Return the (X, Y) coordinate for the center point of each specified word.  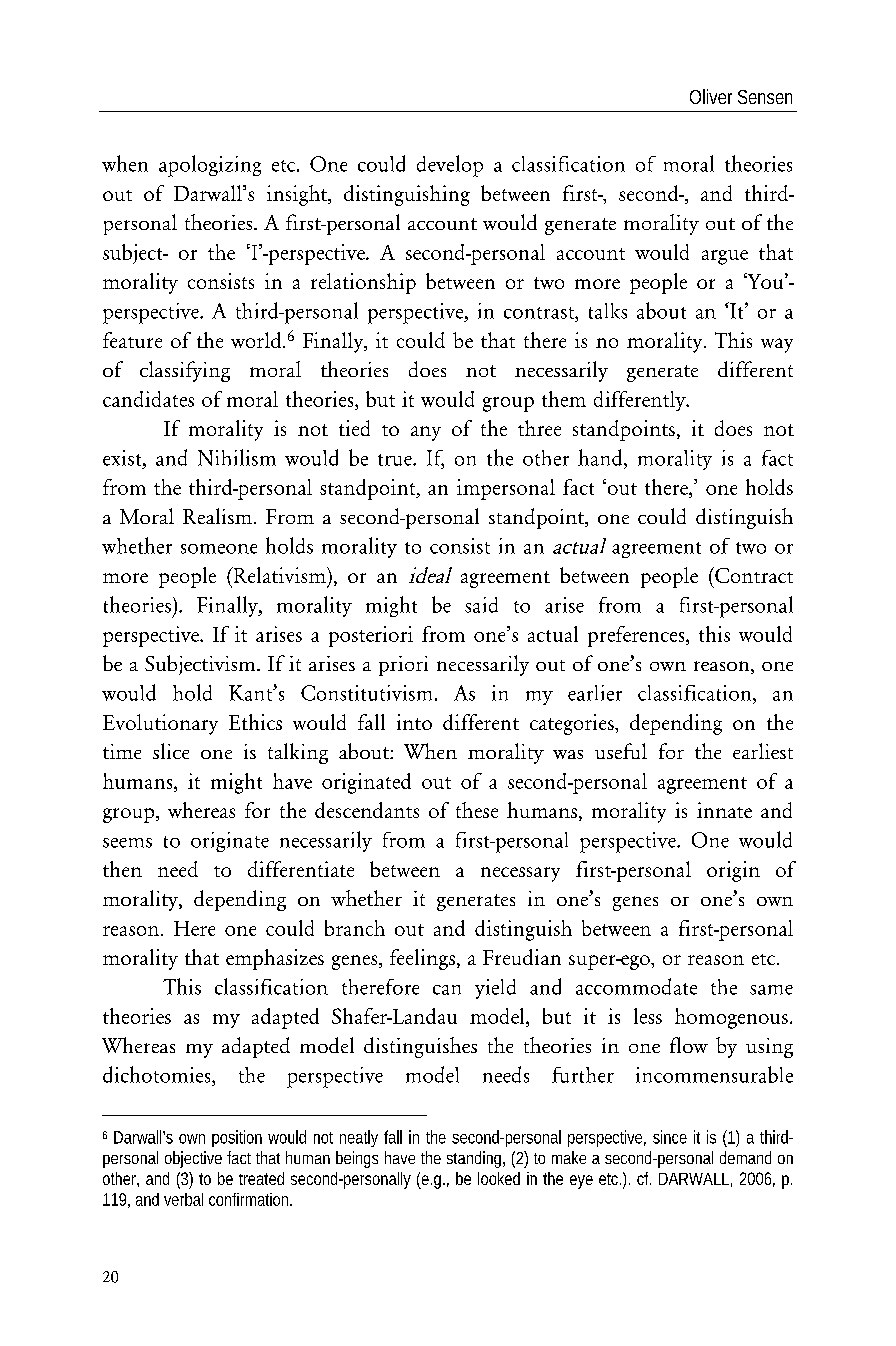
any (426, 433)
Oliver (711, 96)
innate (724, 810)
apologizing (210, 166)
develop (450, 166)
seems (127, 843)
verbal (183, 1199)
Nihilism (237, 457)
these (477, 810)
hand (601, 457)
